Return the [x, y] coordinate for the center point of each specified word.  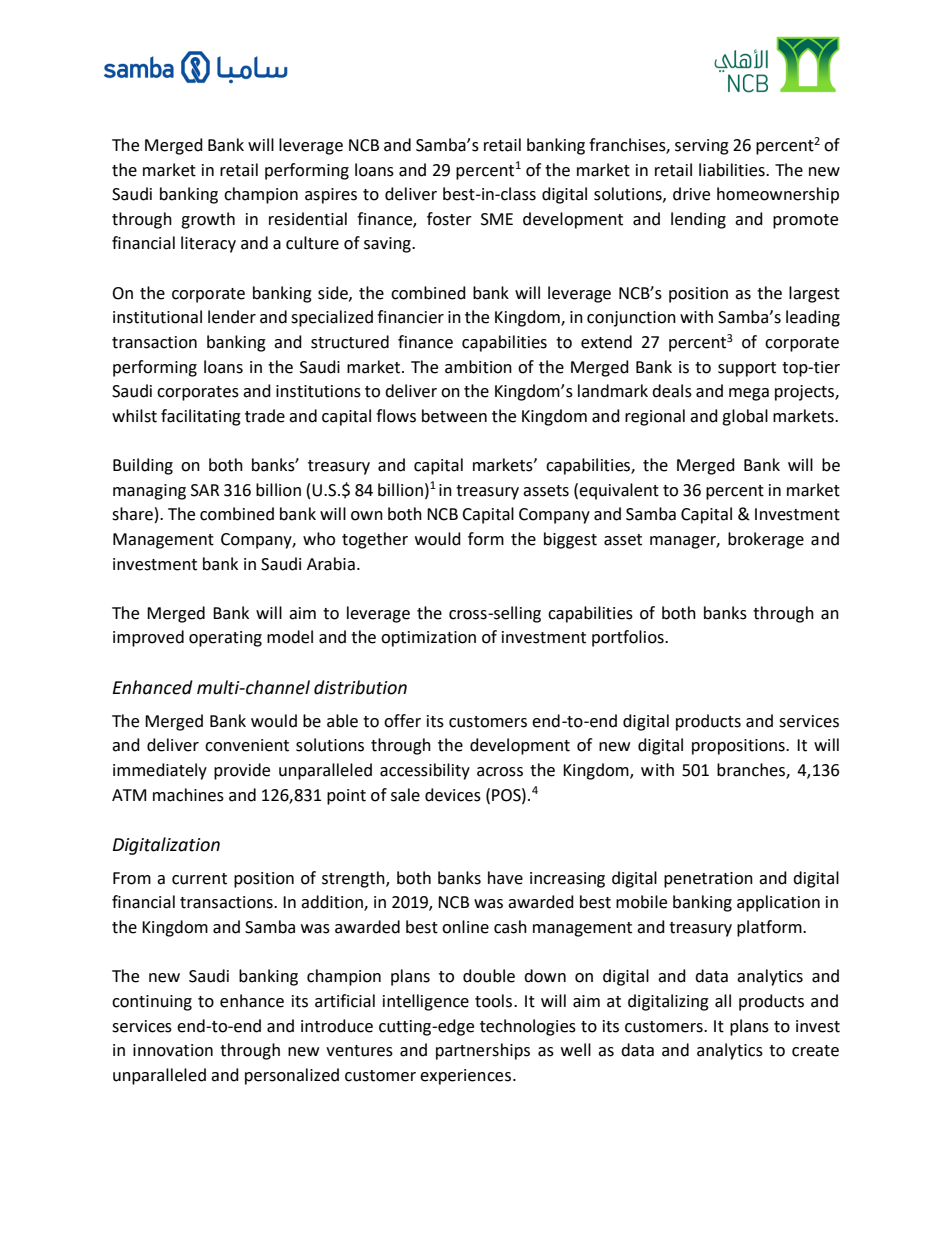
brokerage [766, 540]
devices [453, 795]
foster [449, 219]
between [454, 416]
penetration [708, 880]
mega [749, 394]
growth [208, 220]
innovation [173, 1050]
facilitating [201, 417]
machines [188, 795]
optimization [428, 639]
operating [225, 639]
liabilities [733, 170]
